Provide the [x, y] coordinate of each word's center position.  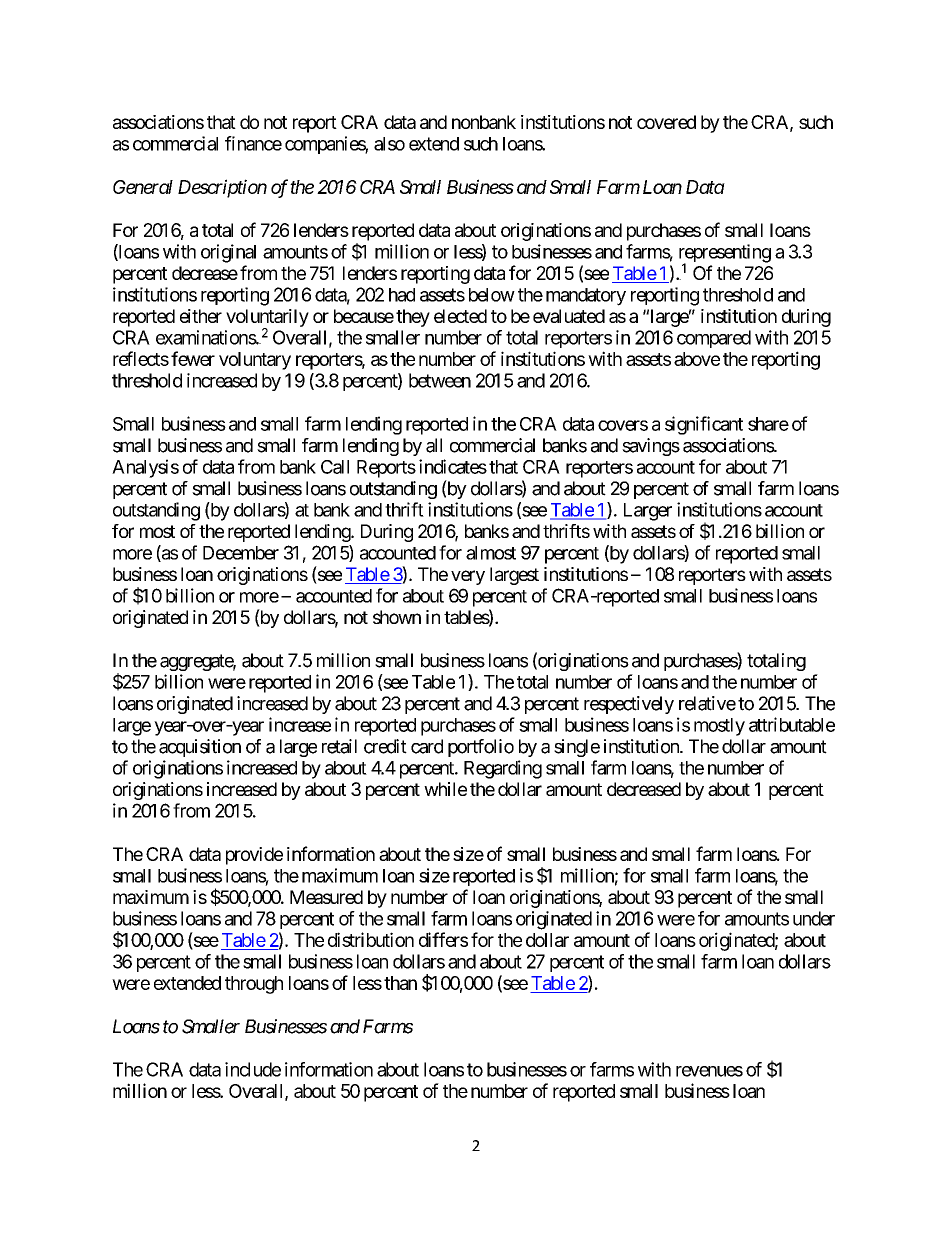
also [389, 144]
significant [704, 425]
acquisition [200, 748]
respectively [629, 705]
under [814, 918]
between [440, 380]
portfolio [481, 748]
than [400, 983]
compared [714, 339]
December [241, 553]
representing [725, 254]
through [254, 985]
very [468, 577]
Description [222, 188]
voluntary [255, 361]
